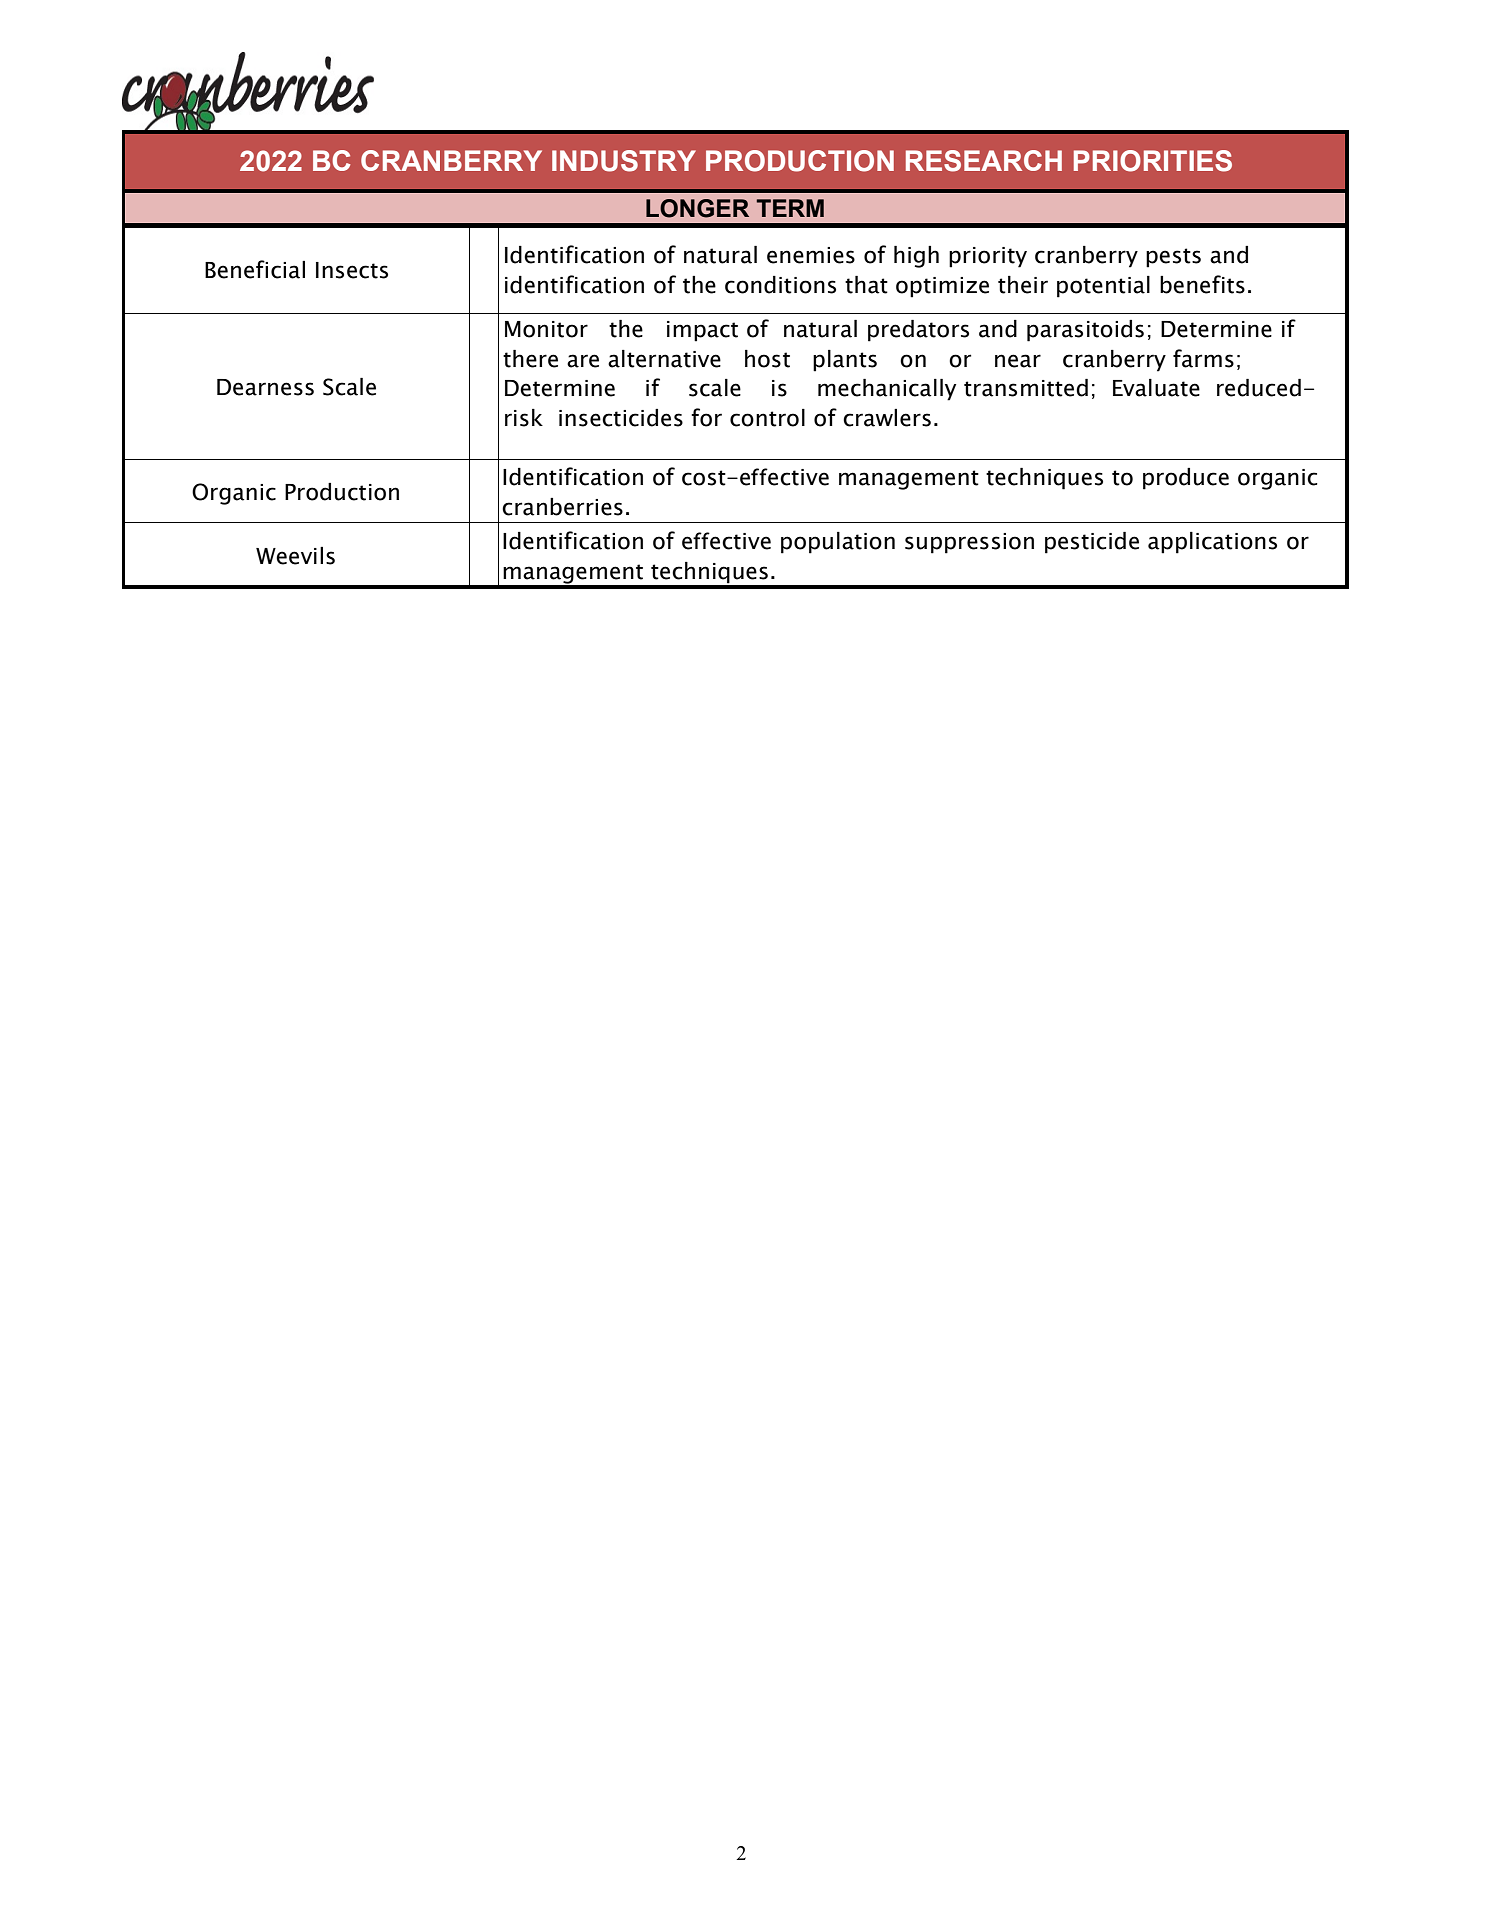 This screenshot has height=1921, width=1485. Describe the element at coordinates (295, 556) in the screenshot. I see `Weevils` at that location.
